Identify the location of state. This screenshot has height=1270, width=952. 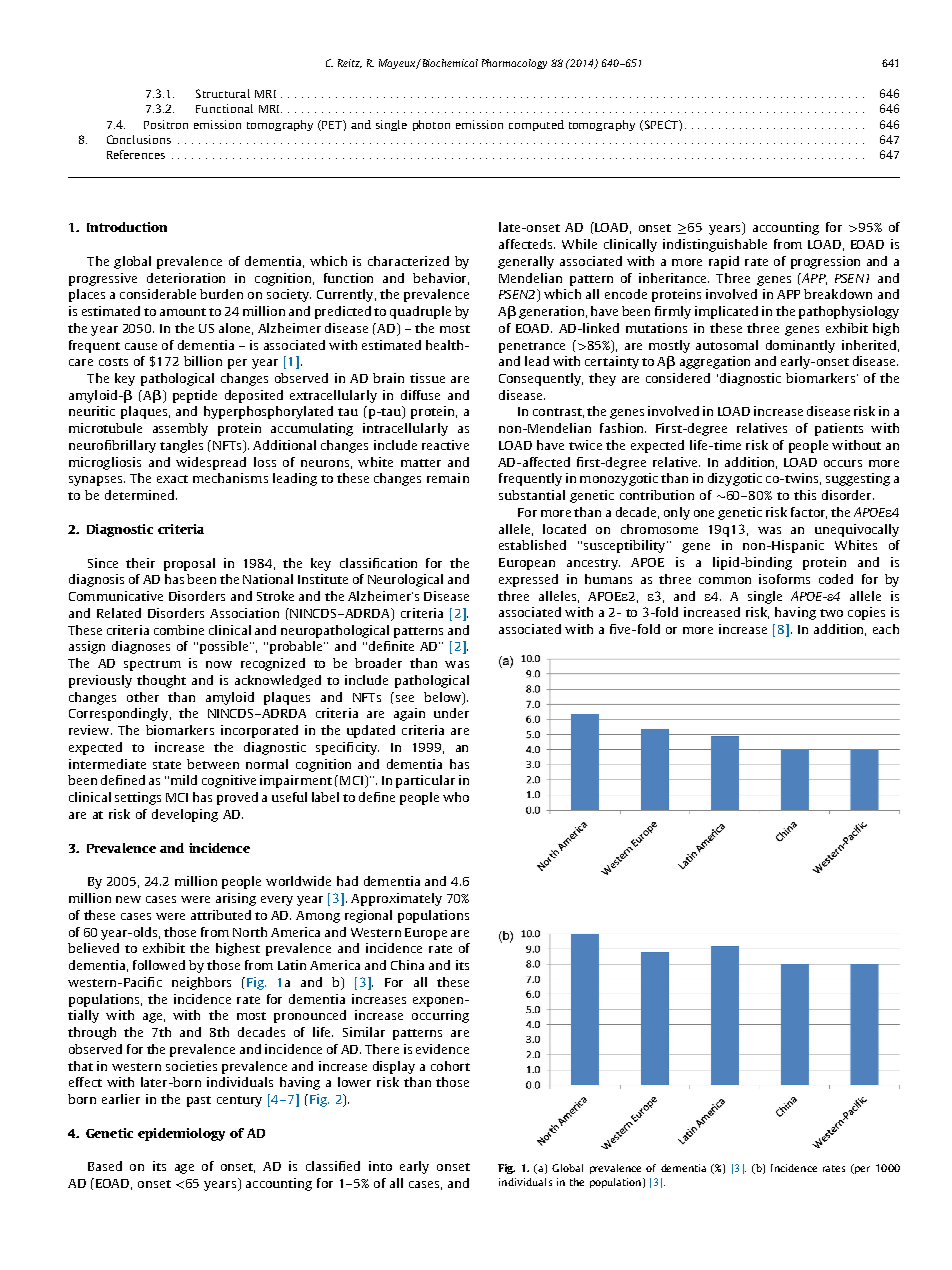
(167, 765).
